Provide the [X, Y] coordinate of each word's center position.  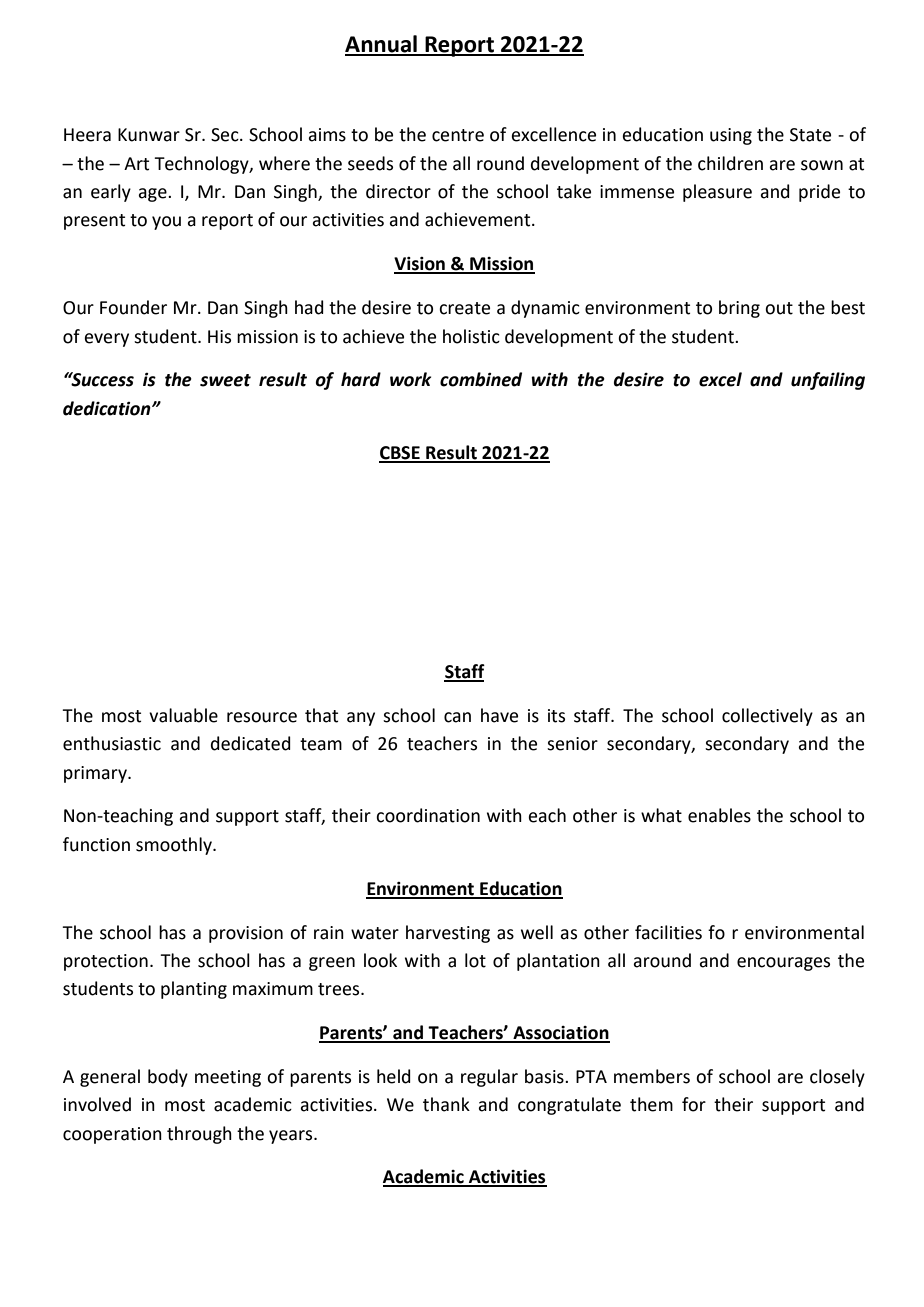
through [199, 1135]
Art [136, 164]
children [730, 163]
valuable [183, 715]
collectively [767, 717]
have [499, 715]
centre [458, 135]
